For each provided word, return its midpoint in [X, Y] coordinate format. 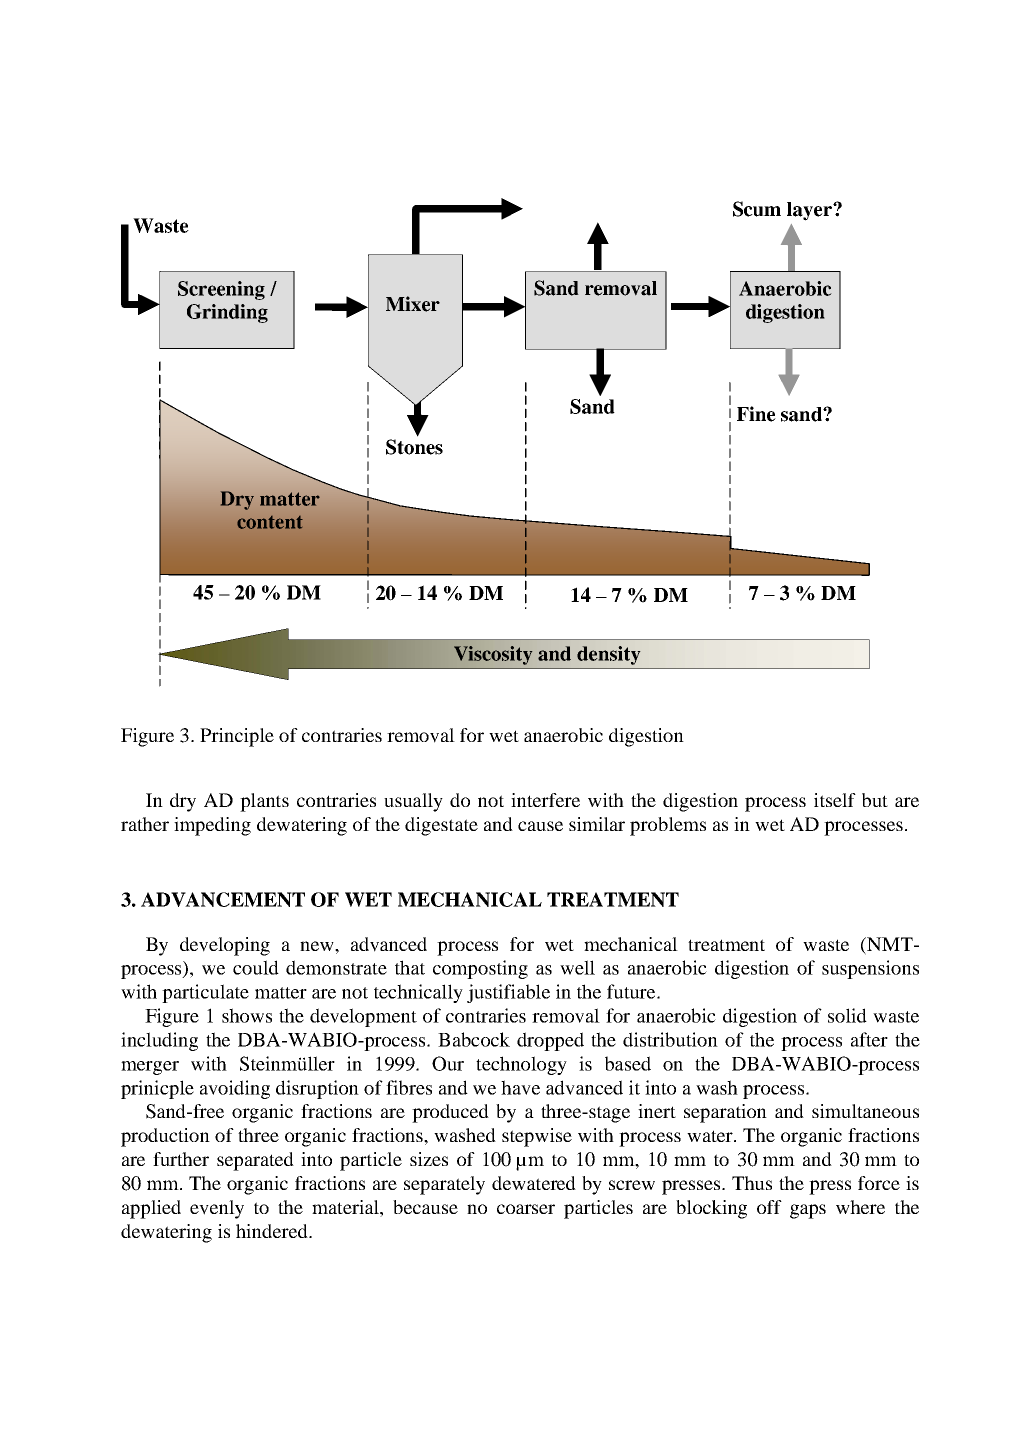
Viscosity [493, 655]
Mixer [413, 304]
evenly [217, 1209]
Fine [756, 414]
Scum [757, 209]
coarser [526, 1209]
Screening [221, 290]
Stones [414, 447]
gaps [808, 1211]
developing [225, 946]
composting [480, 969]
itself [835, 800]
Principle [237, 737]
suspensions [870, 969]
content [270, 522]
